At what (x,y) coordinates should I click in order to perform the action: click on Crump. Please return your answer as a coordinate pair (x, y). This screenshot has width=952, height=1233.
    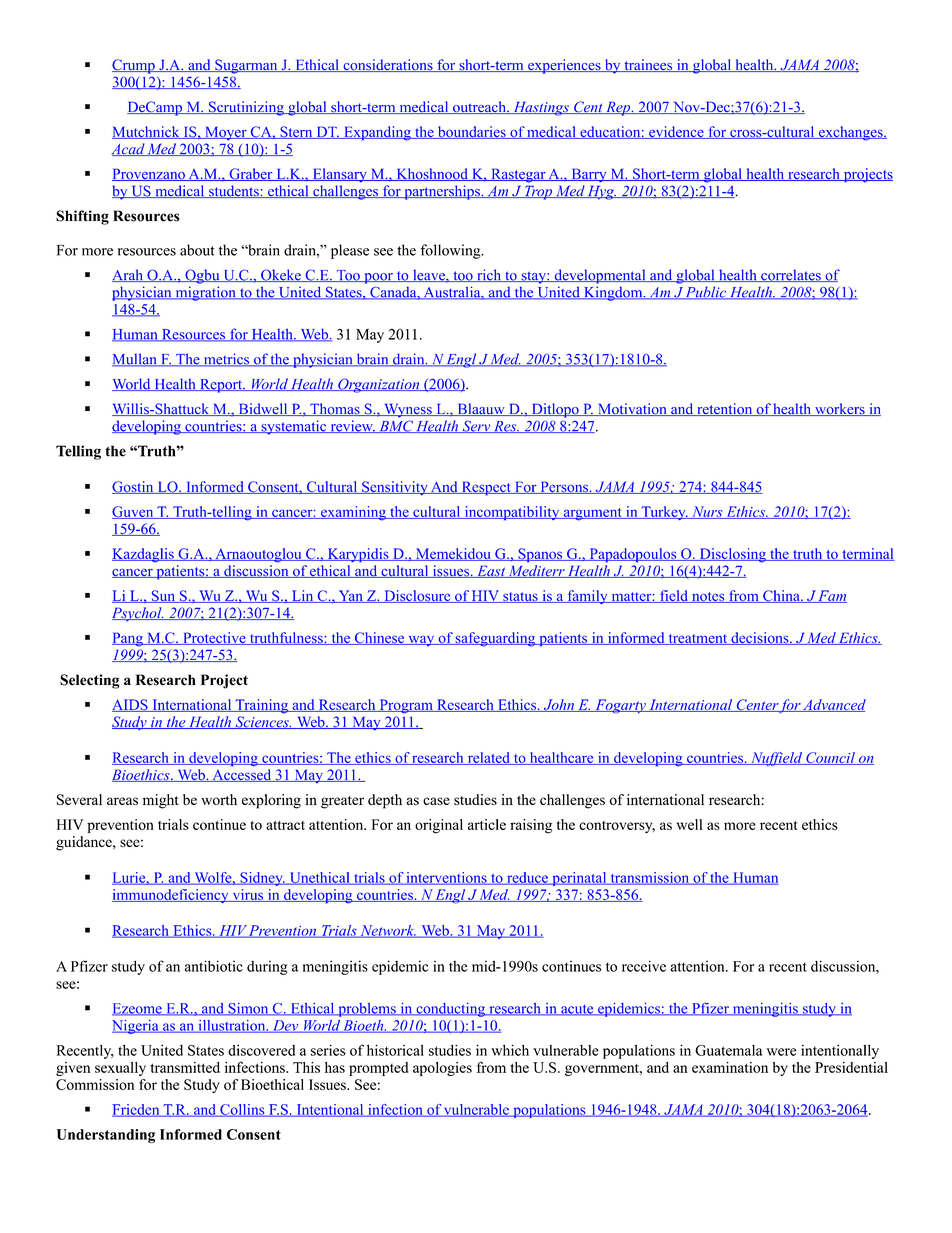
    Looking at the image, I should click on (134, 66).
